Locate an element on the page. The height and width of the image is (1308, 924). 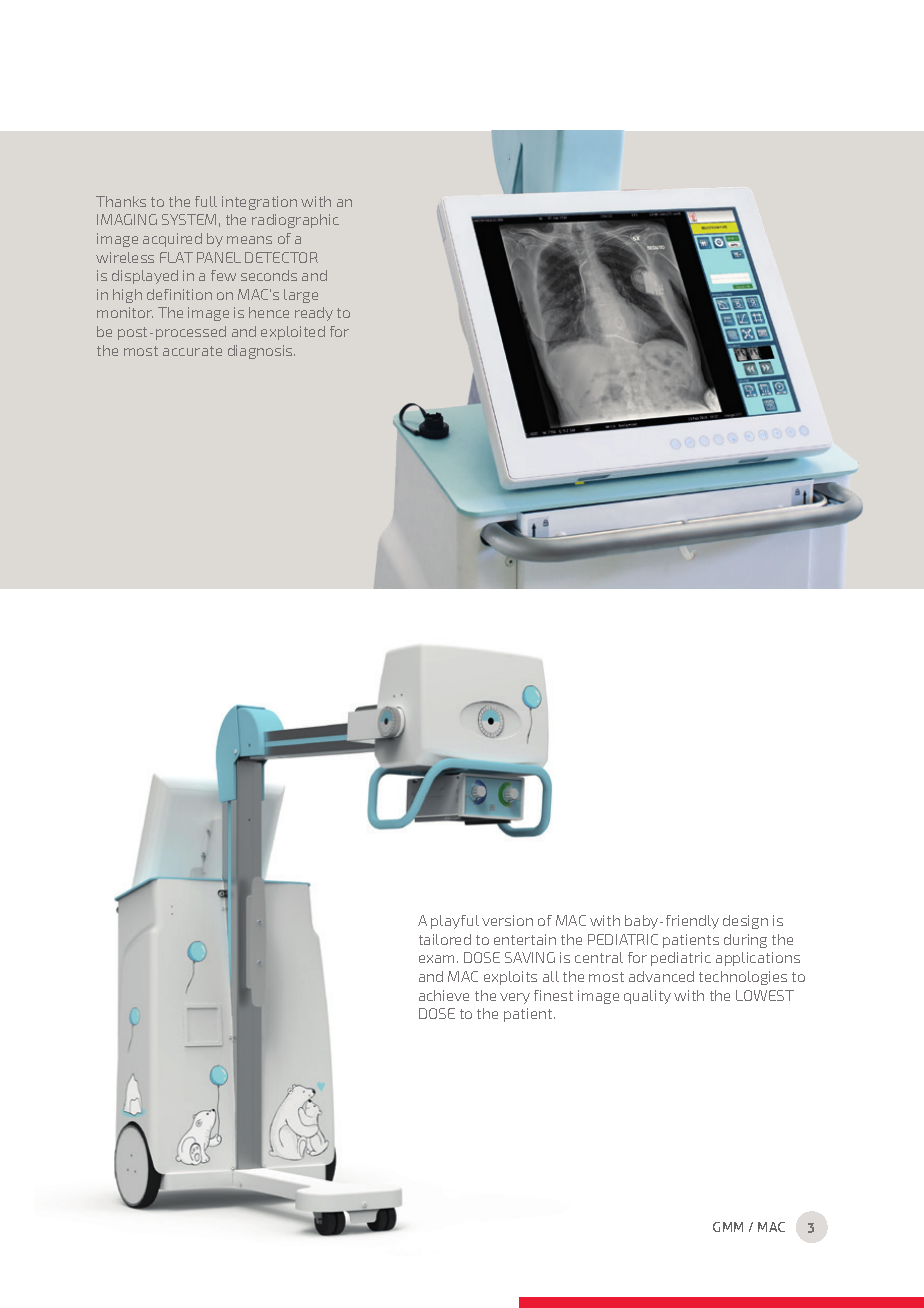
radiographic is located at coordinates (295, 221).
